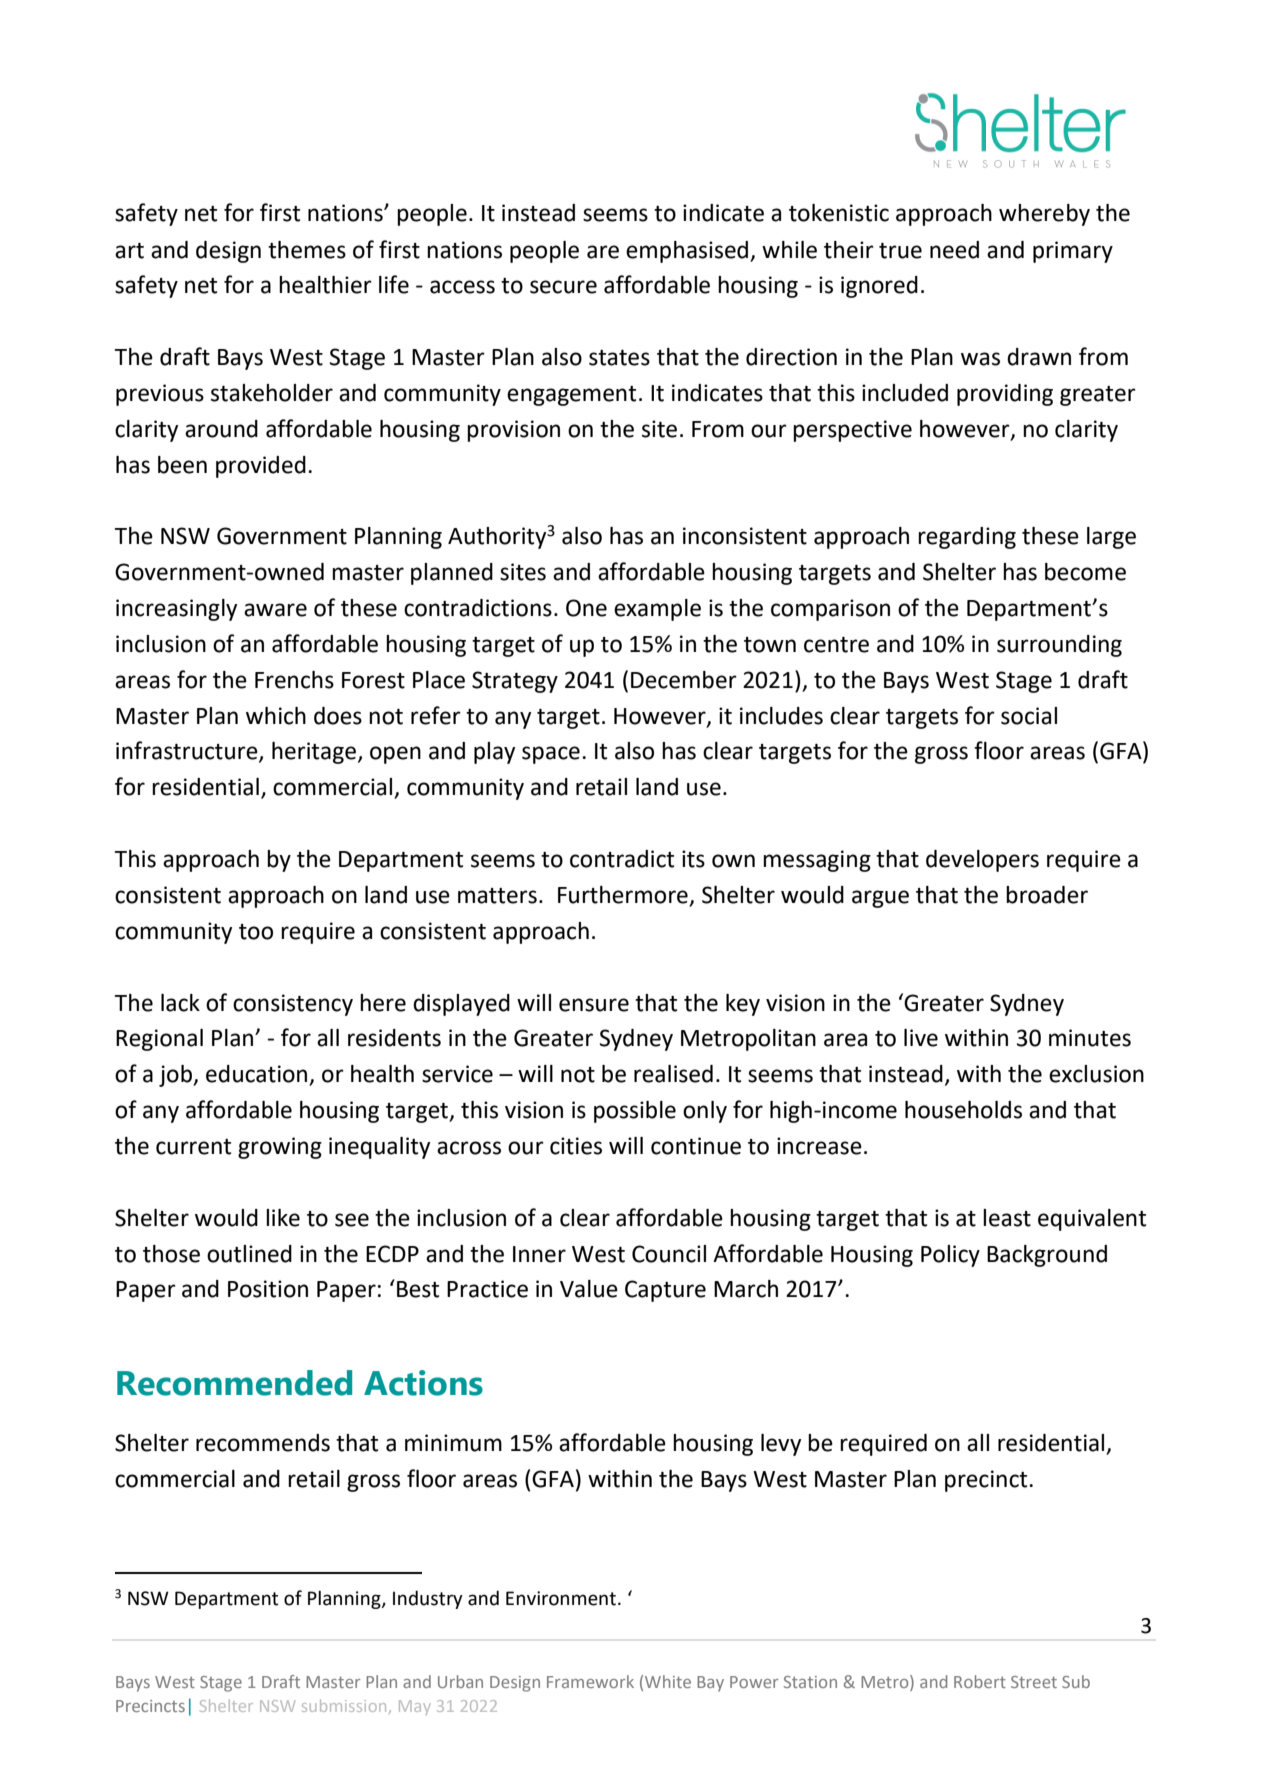  Describe the element at coordinates (980, 1681) in the screenshot. I see `Robert` at that location.
